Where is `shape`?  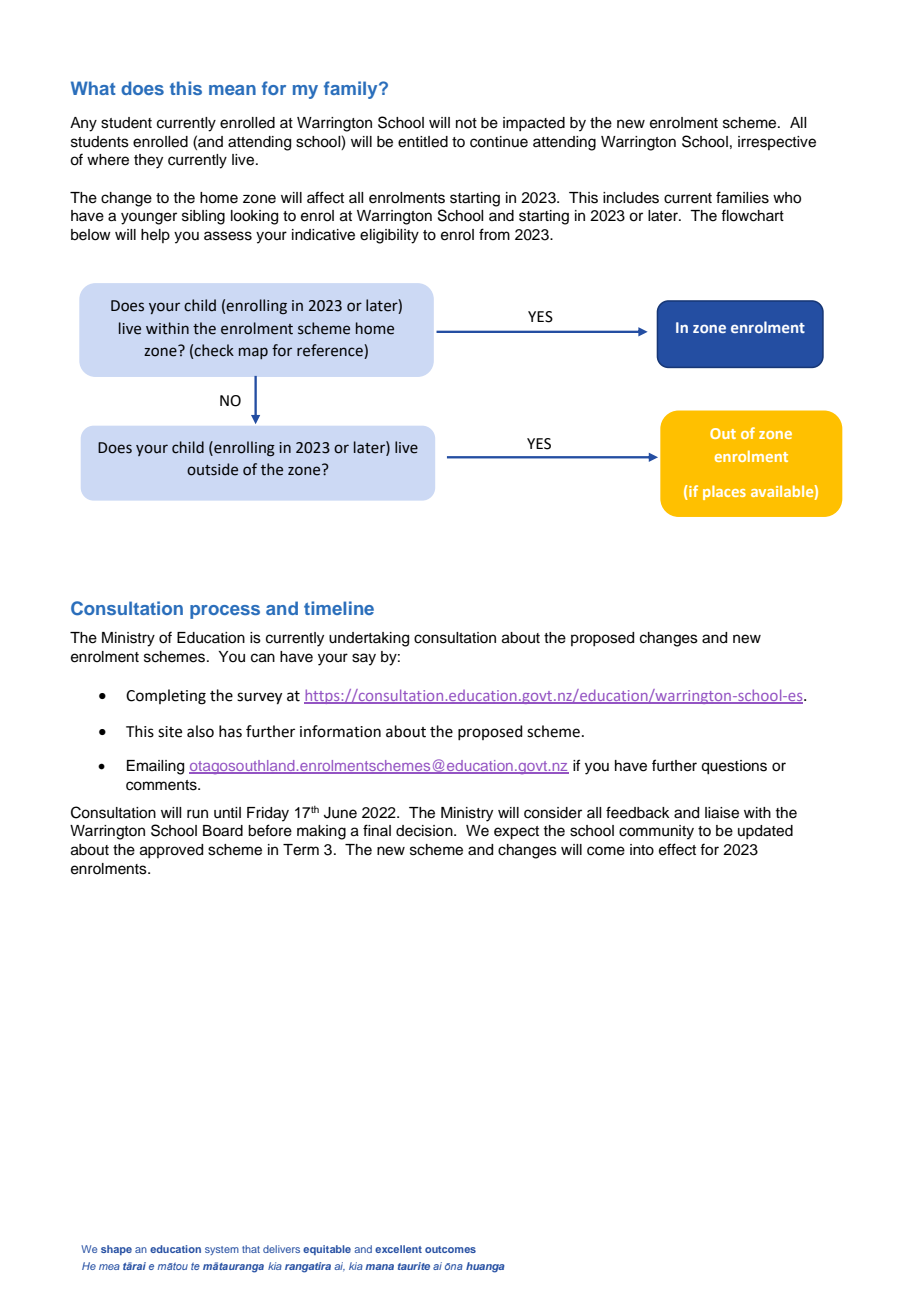 shape is located at coordinates (116, 1250).
